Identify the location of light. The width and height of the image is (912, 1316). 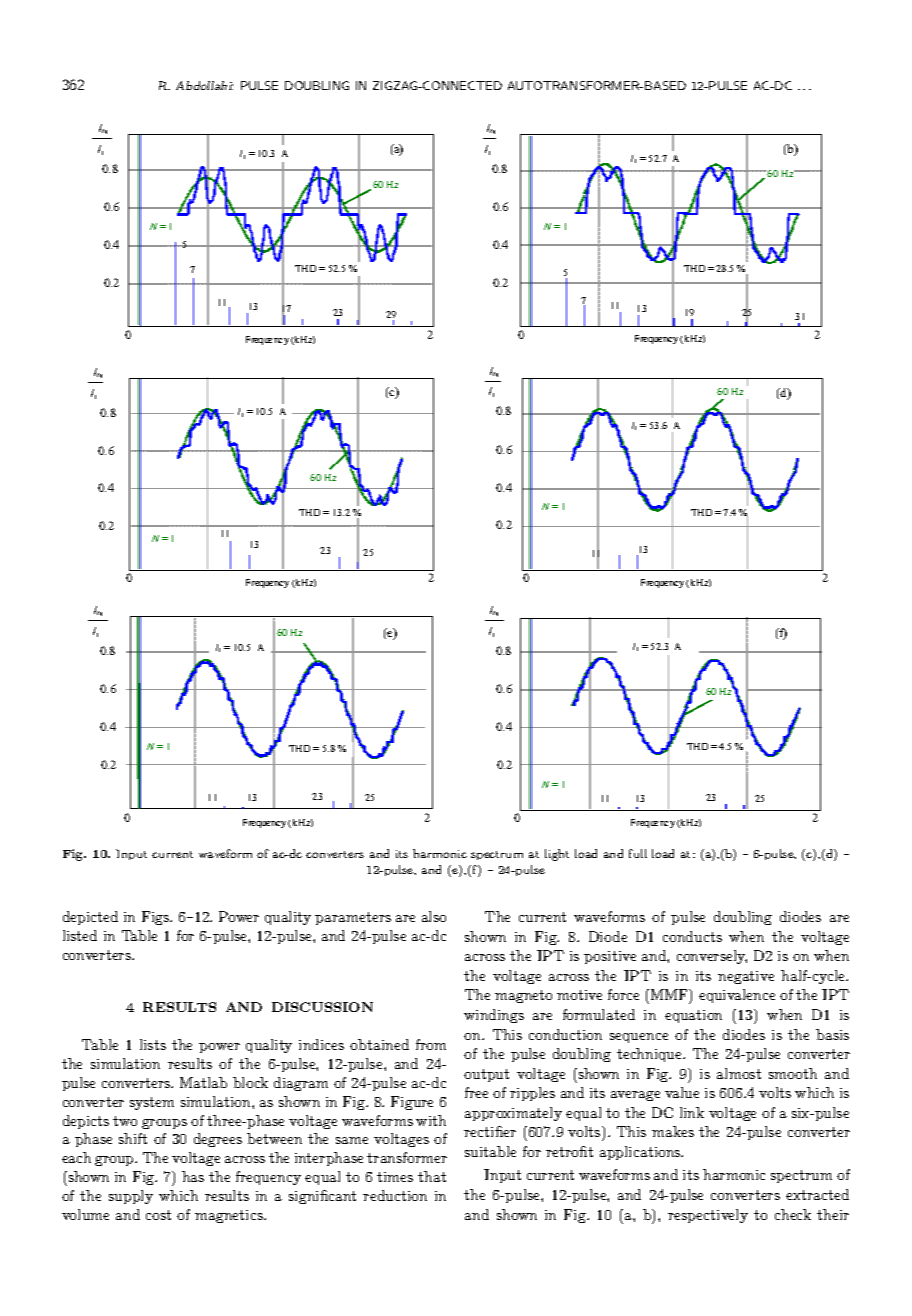
(557, 855).
